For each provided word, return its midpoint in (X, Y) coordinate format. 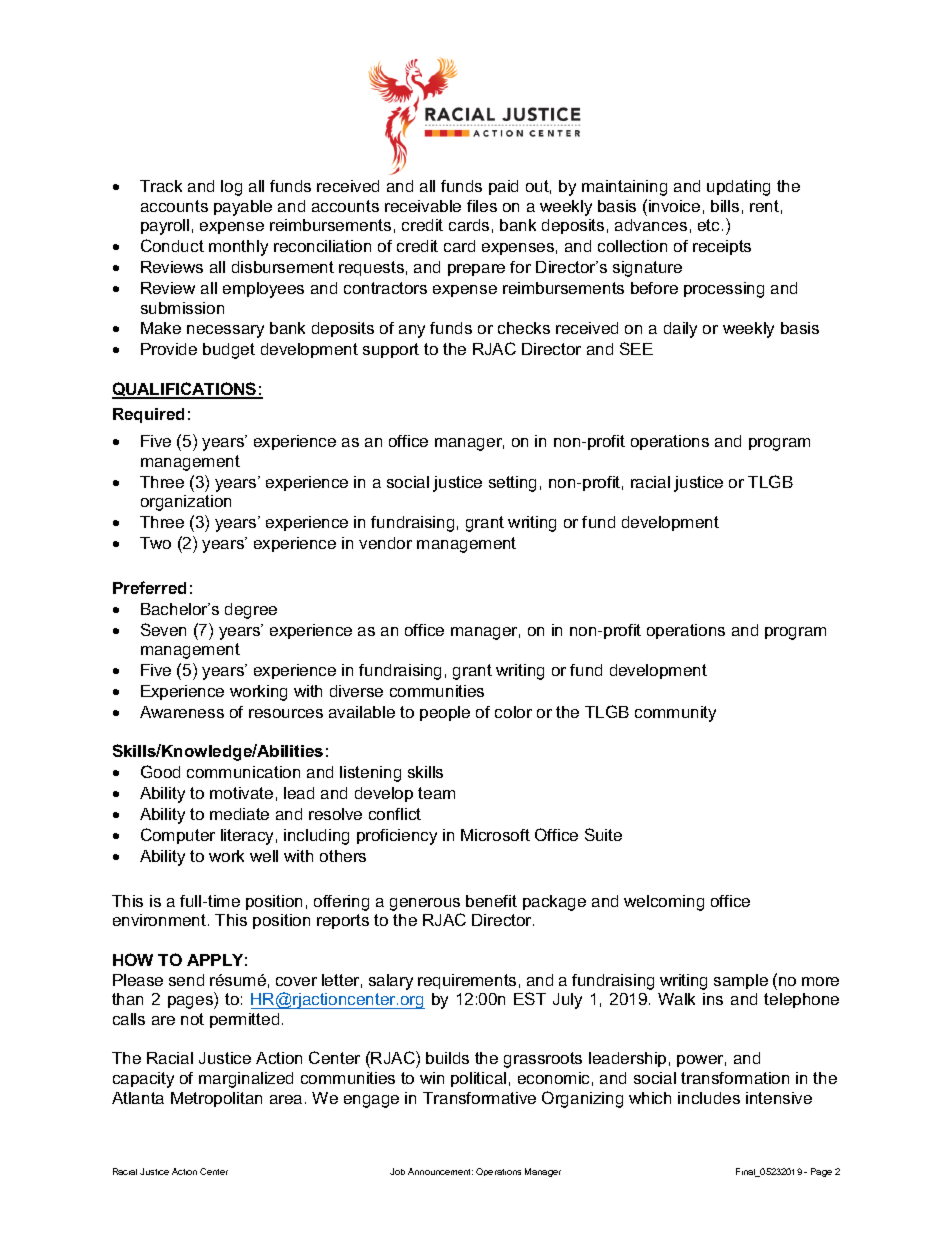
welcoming (664, 903)
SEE (636, 348)
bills (725, 206)
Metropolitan (216, 1099)
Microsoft (495, 835)
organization (186, 503)
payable (243, 208)
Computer (178, 836)
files (482, 206)
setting (512, 484)
